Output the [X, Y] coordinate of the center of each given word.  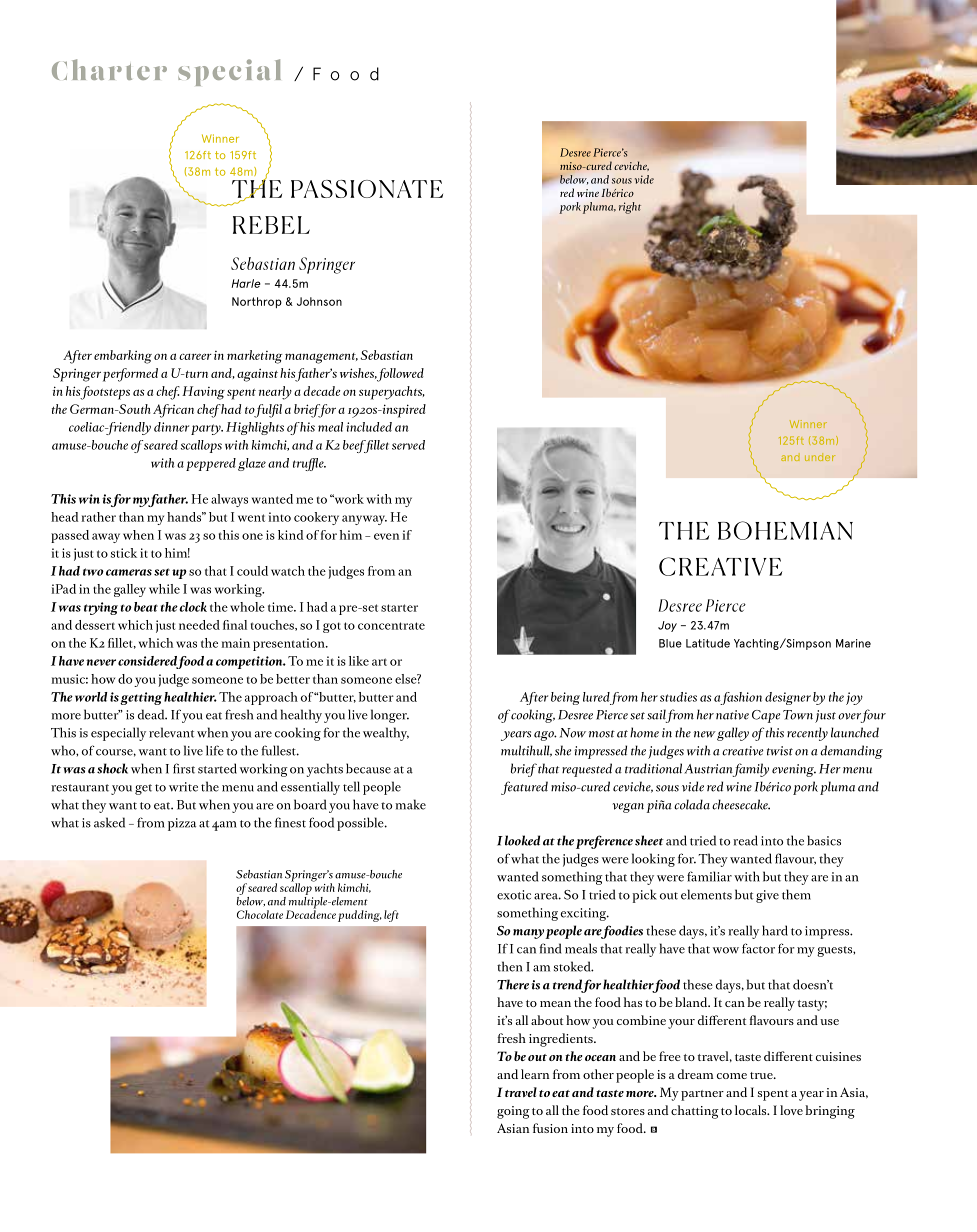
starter [399, 608]
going [513, 1112]
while [164, 589]
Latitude [708, 643]
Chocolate [260, 914]
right [630, 208]
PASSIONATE [367, 189]
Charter [109, 69]
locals [752, 1110]
